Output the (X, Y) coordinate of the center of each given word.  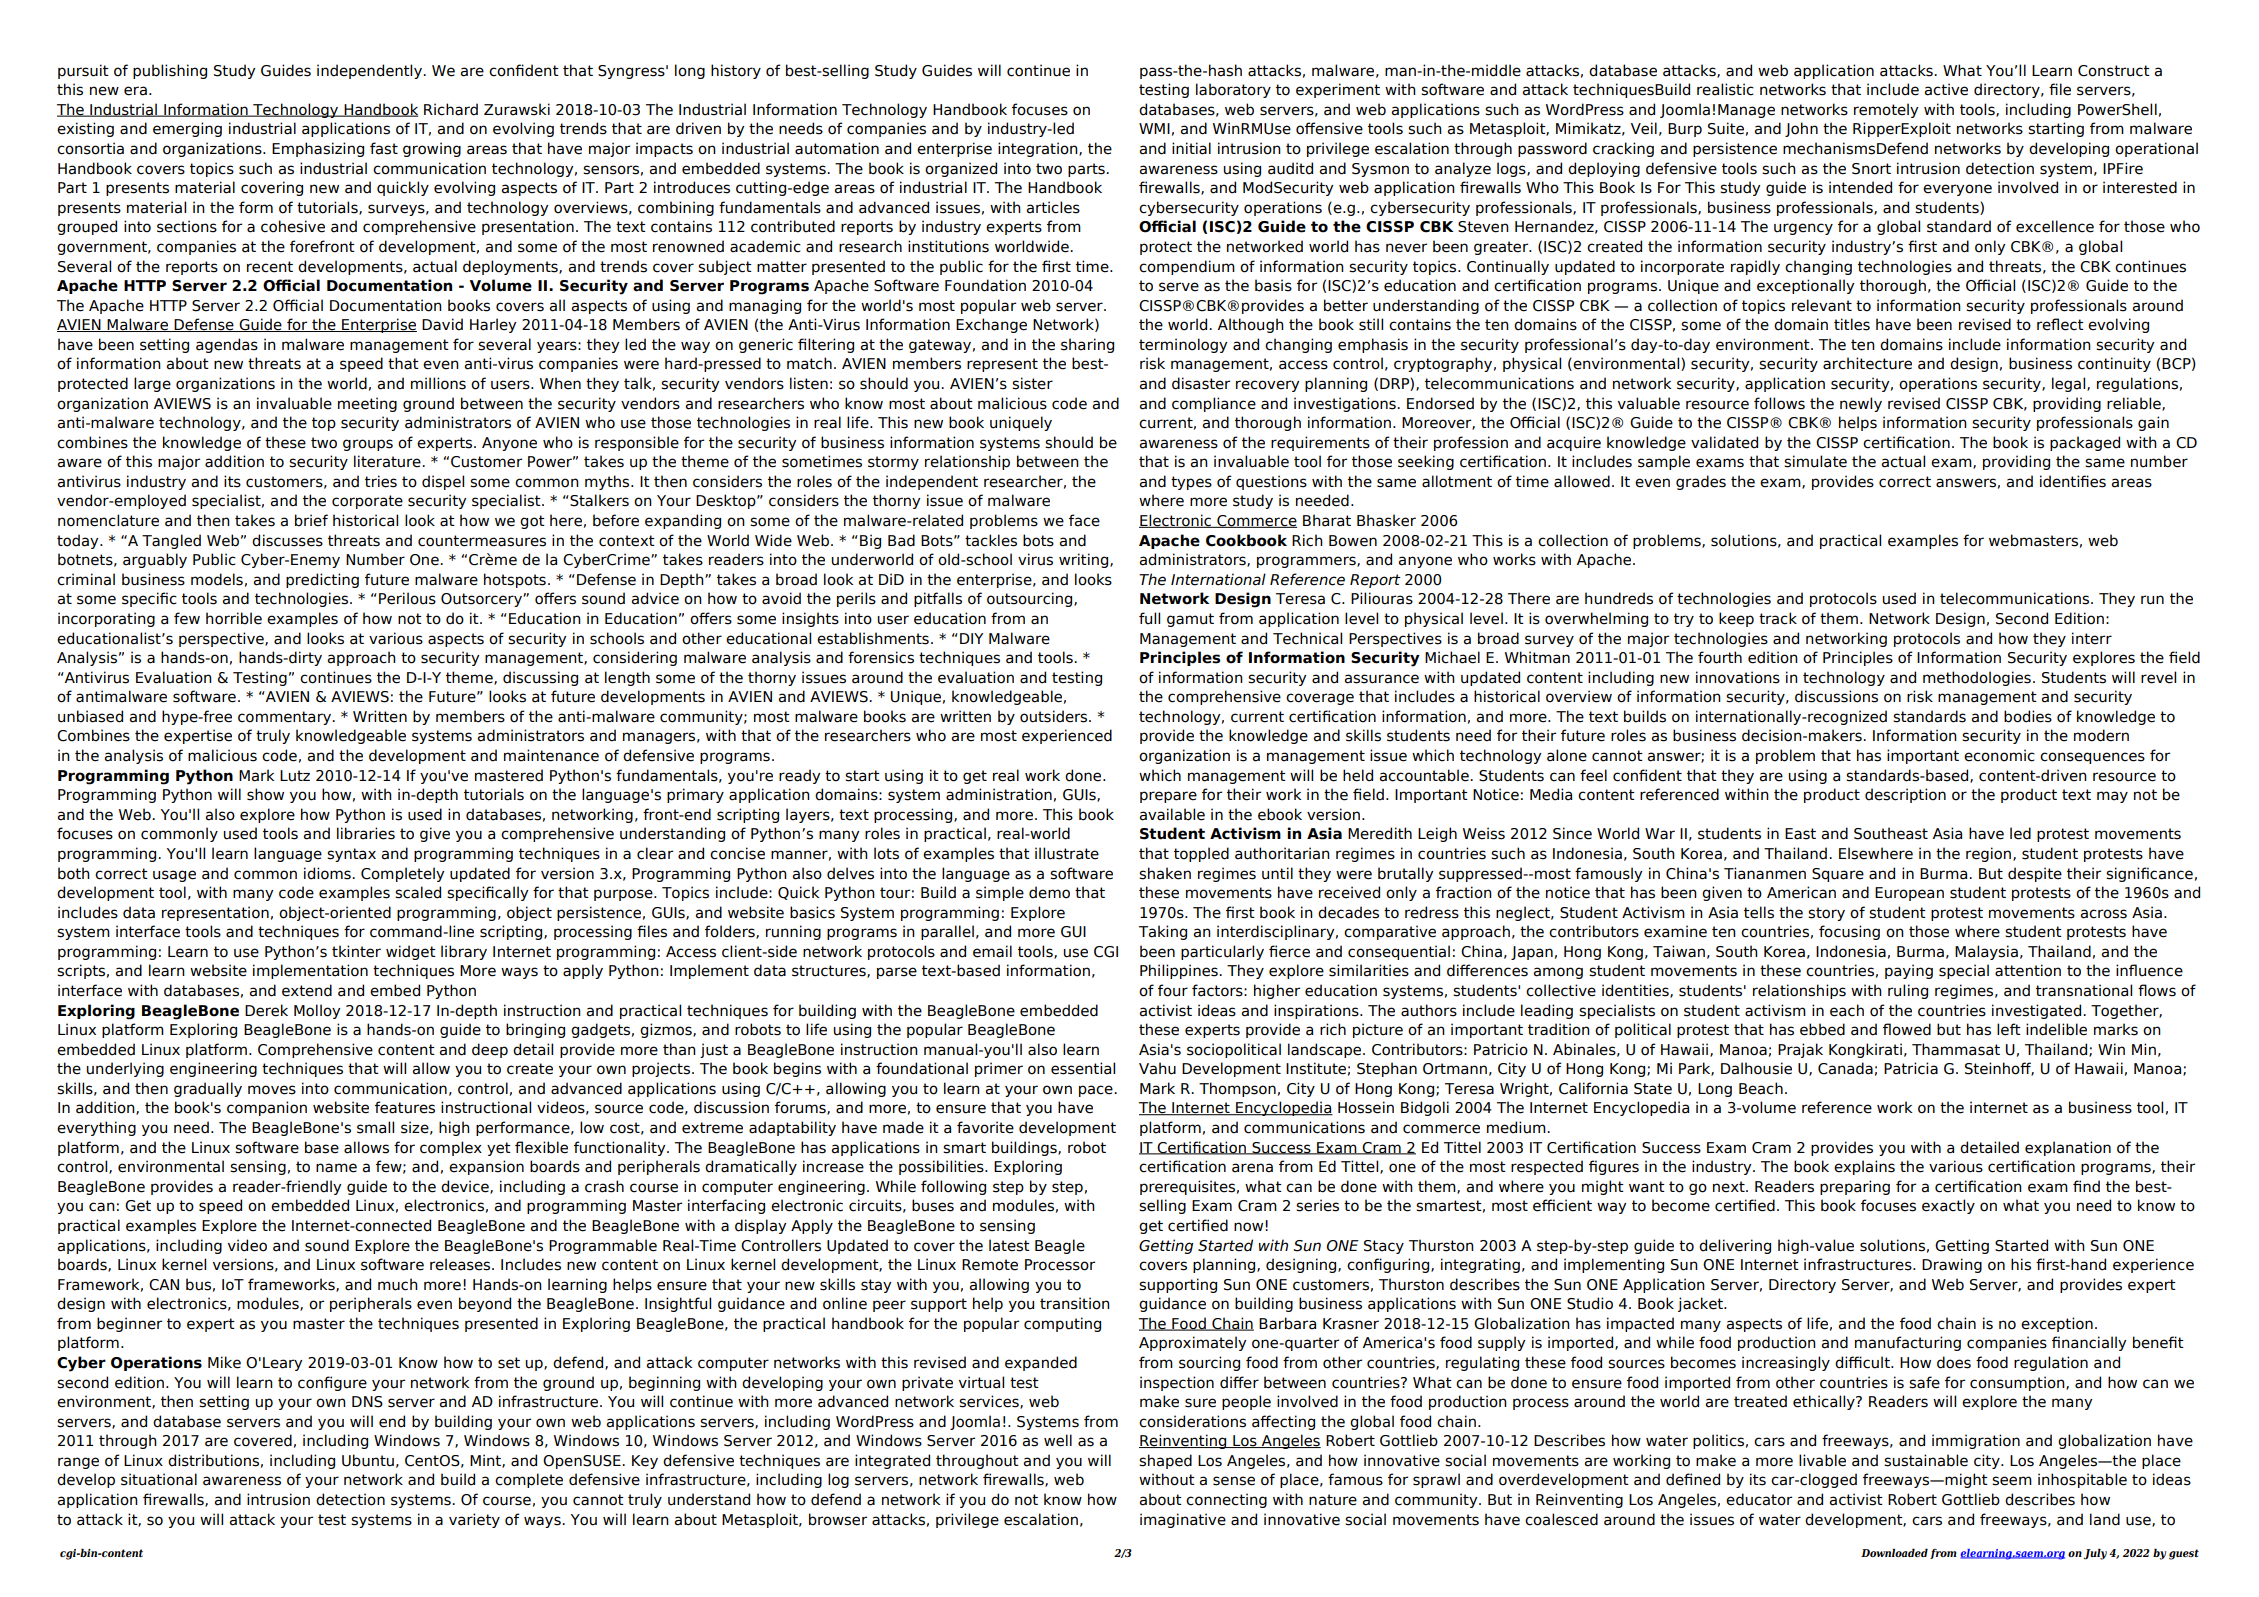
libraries (366, 833)
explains (1864, 1167)
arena (1252, 1168)
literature (388, 461)
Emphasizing (318, 149)
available (1172, 814)
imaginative (1183, 1520)
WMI (1154, 128)
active (1946, 89)
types (1191, 483)
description (1905, 795)
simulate (1815, 461)
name (336, 1168)
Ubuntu (368, 1460)
